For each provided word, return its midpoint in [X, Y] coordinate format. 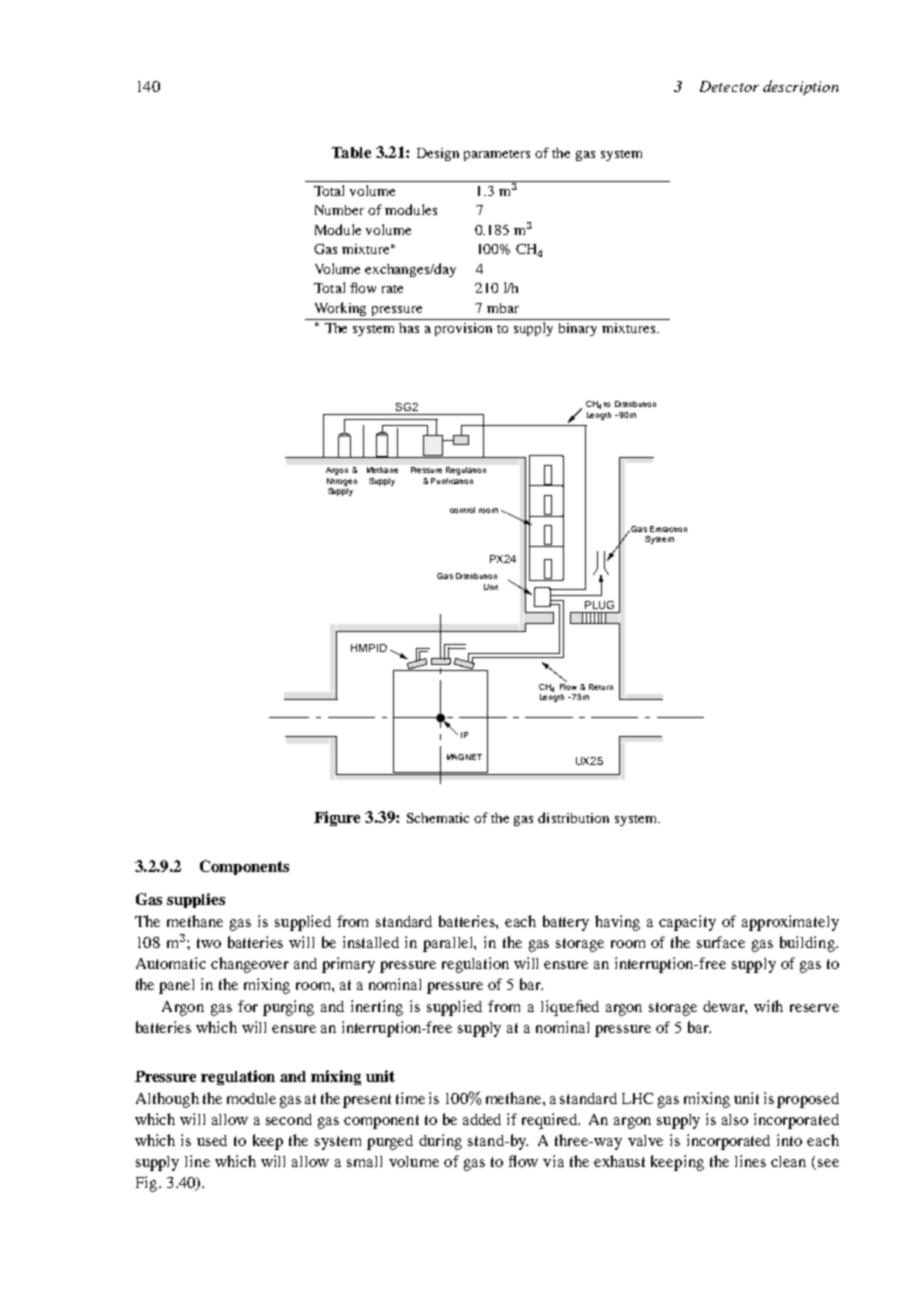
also [735, 1119]
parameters [497, 155]
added [482, 1119]
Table [351, 152]
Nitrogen [342, 482]
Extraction [668, 529]
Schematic [438, 818]
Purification [452, 481]
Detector [729, 86]
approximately [790, 923]
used [212, 1140]
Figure [337, 818]
